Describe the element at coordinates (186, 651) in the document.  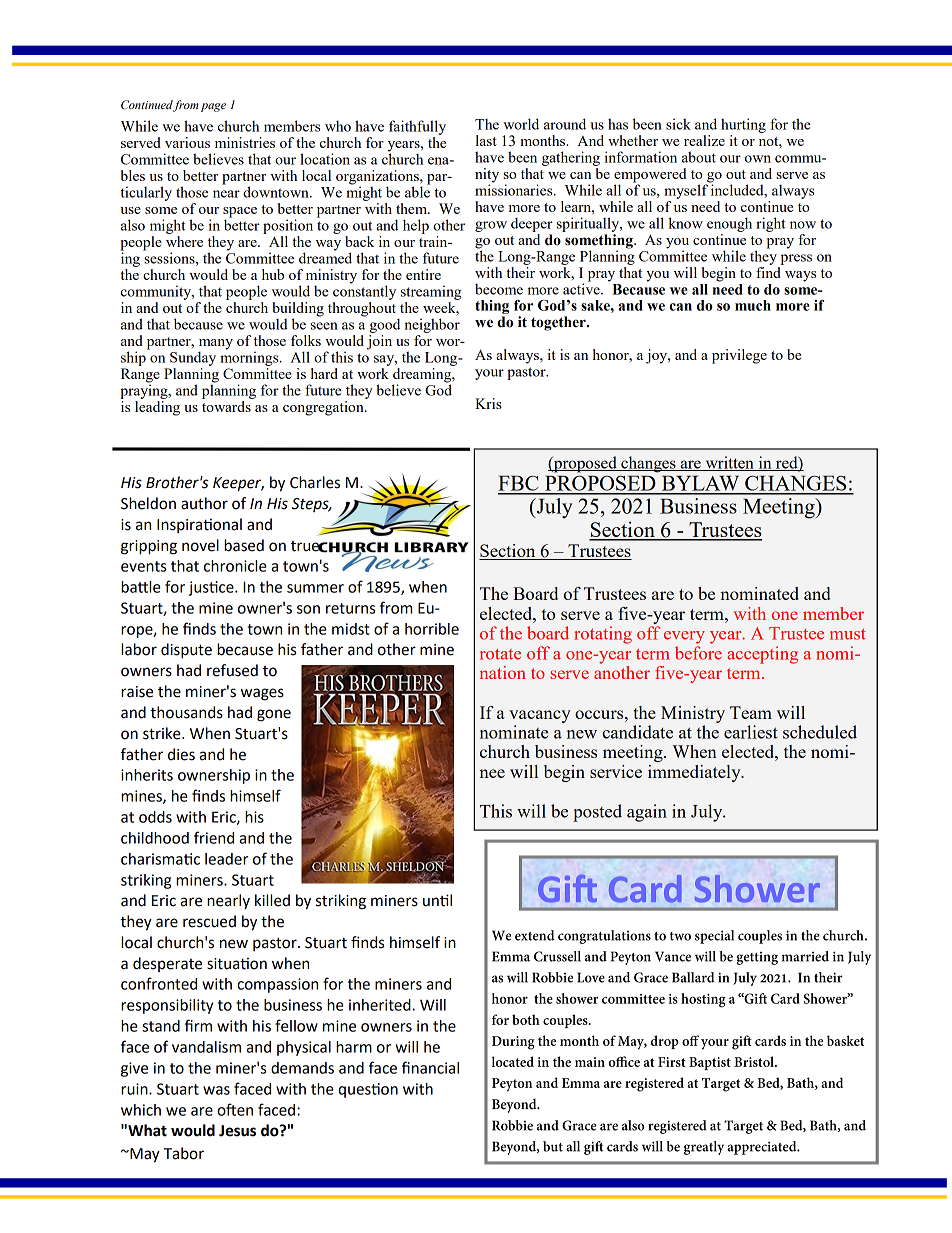
I see `dispute` at that location.
